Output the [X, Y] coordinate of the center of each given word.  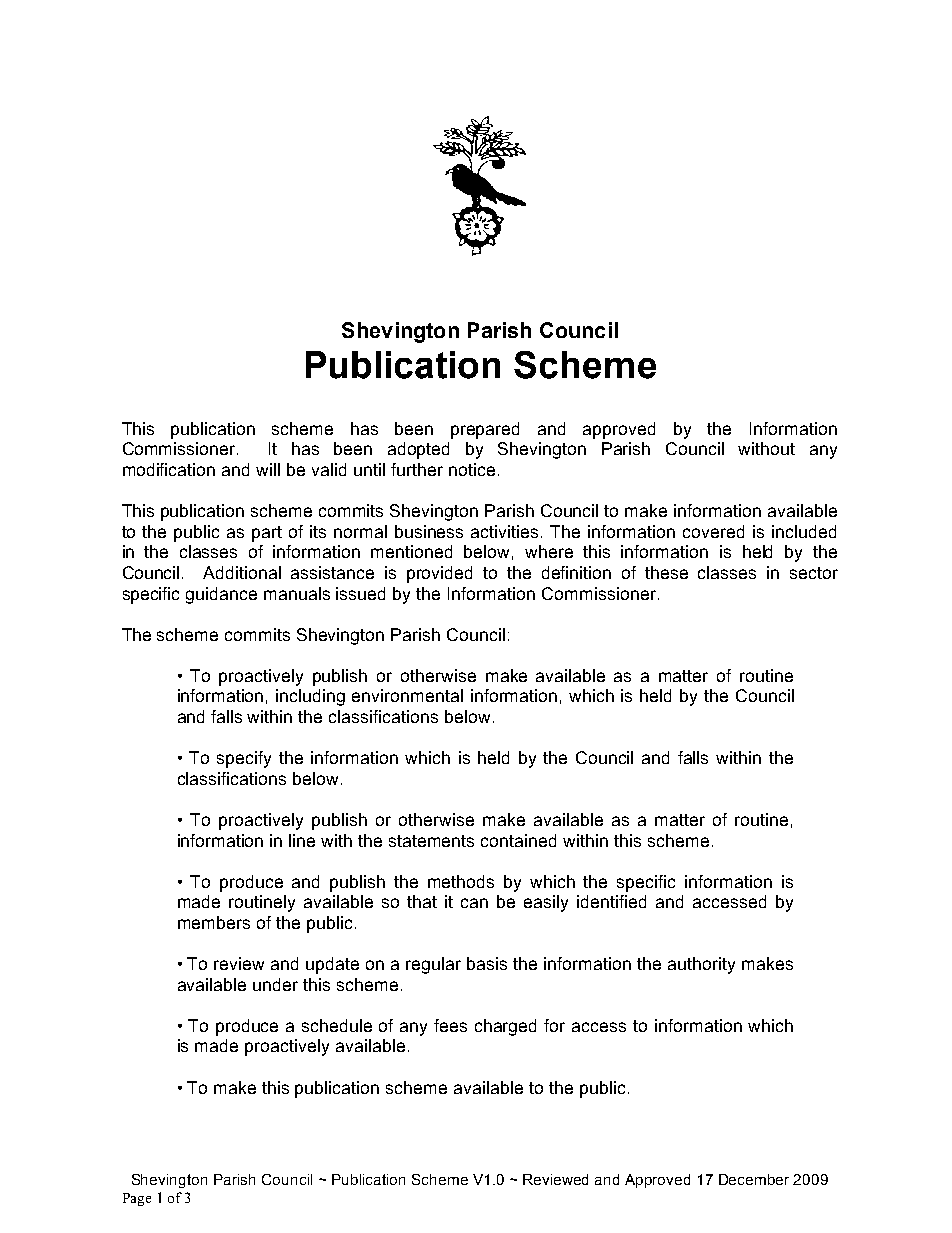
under [275, 984]
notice [472, 469]
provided [439, 574]
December [754, 1179]
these [666, 572]
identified [611, 901]
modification [169, 469]
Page [137, 1199]
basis [487, 963]
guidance [221, 595]
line [302, 840]
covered [713, 531]
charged [505, 1027]
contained [518, 840]
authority [701, 965]
